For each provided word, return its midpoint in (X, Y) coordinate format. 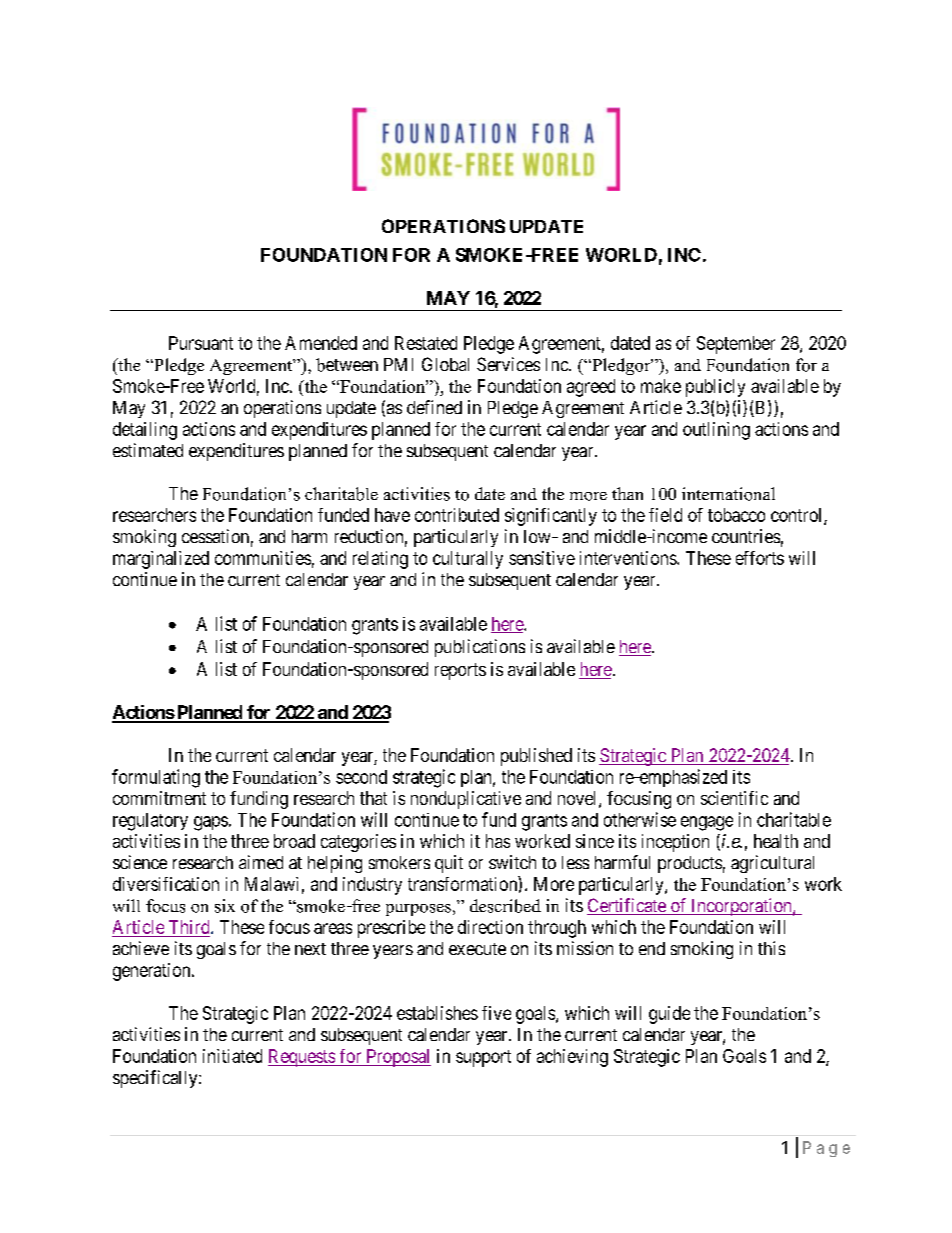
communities (263, 558)
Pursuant (201, 343)
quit (449, 864)
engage (707, 823)
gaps (211, 823)
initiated (232, 1056)
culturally (468, 560)
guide (669, 1015)
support (483, 1058)
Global (445, 364)
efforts (760, 558)
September (736, 345)
